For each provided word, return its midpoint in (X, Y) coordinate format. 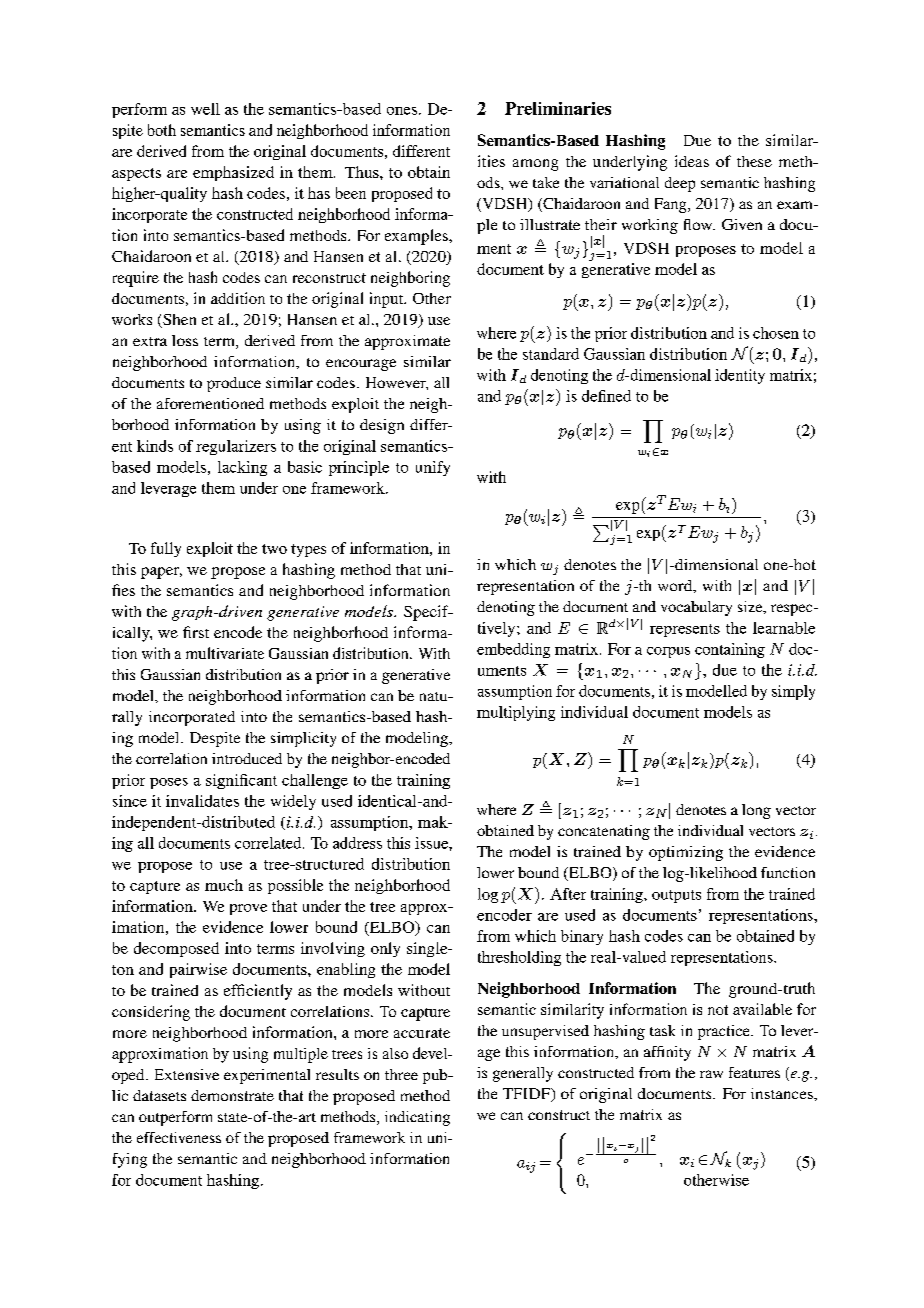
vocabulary (696, 608)
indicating (417, 1118)
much (224, 885)
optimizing (686, 853)
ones (402, 111)
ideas (692, 161)
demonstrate (232, 1095)
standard (551, 354)
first (196, 632)
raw (711, 1074)
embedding (513, 650)
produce (234, 384)
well (205, 109)
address (357, 843)
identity (740, 376)
